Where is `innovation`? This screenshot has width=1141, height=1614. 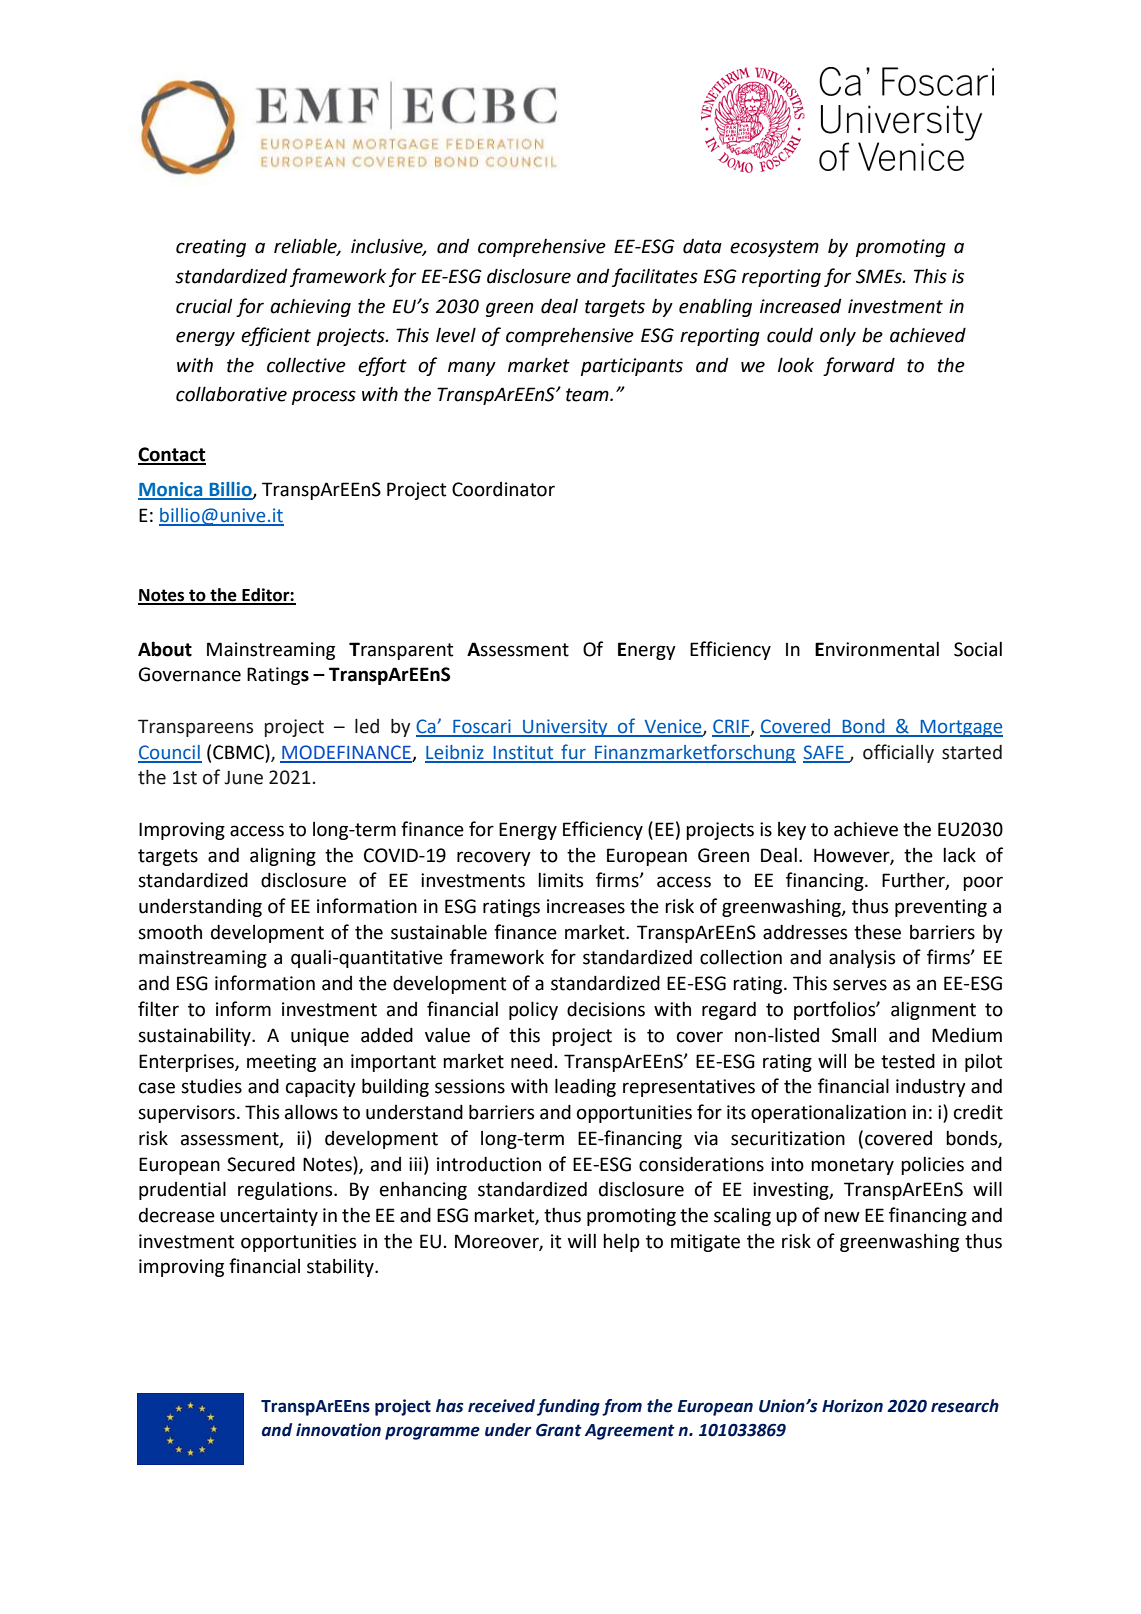 innovation is located at coordinates (338, 1430).
